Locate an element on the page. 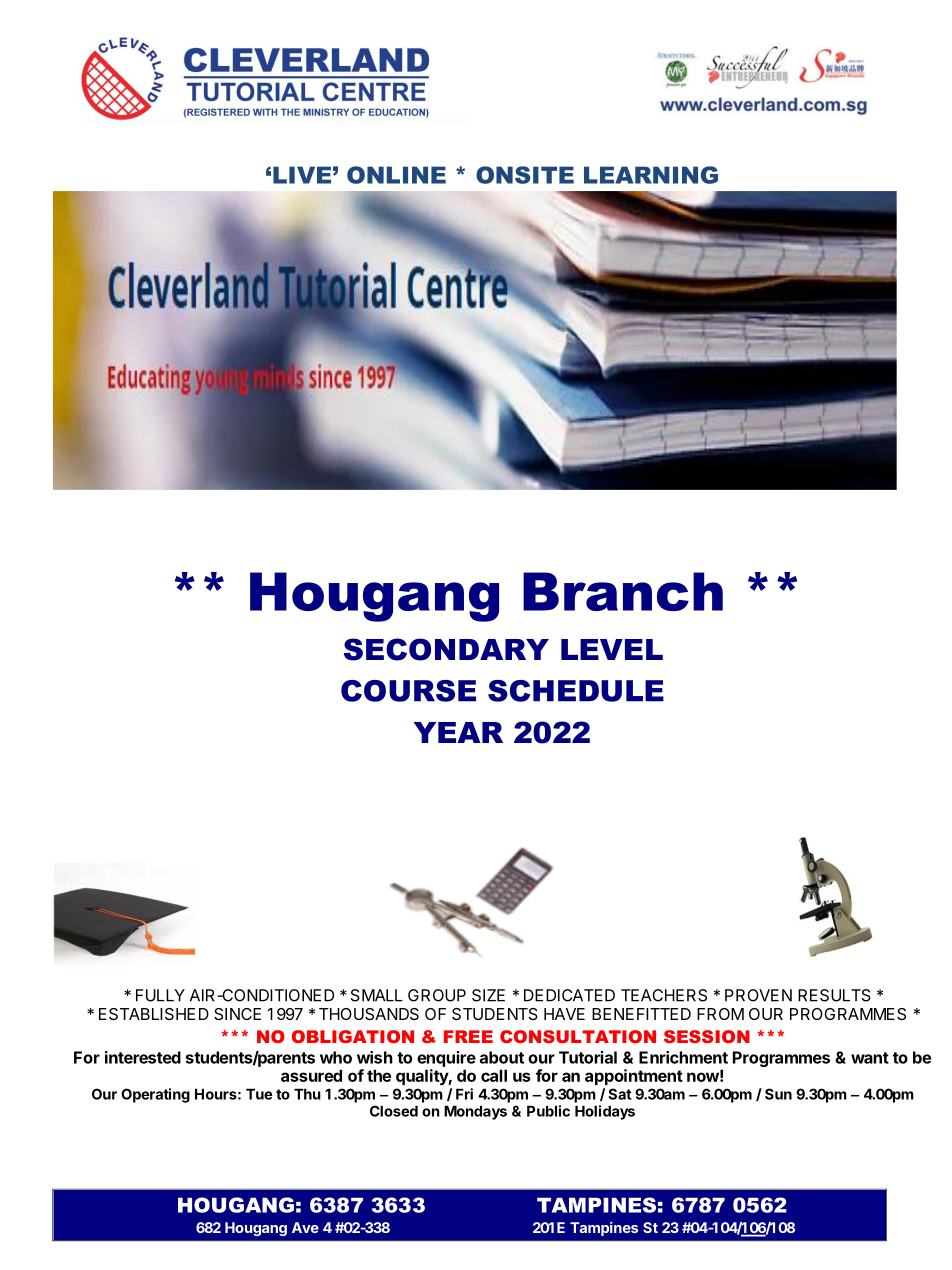 This document has width=952, height=1270. SCHEDULE is located at coordinates (576, 691).
